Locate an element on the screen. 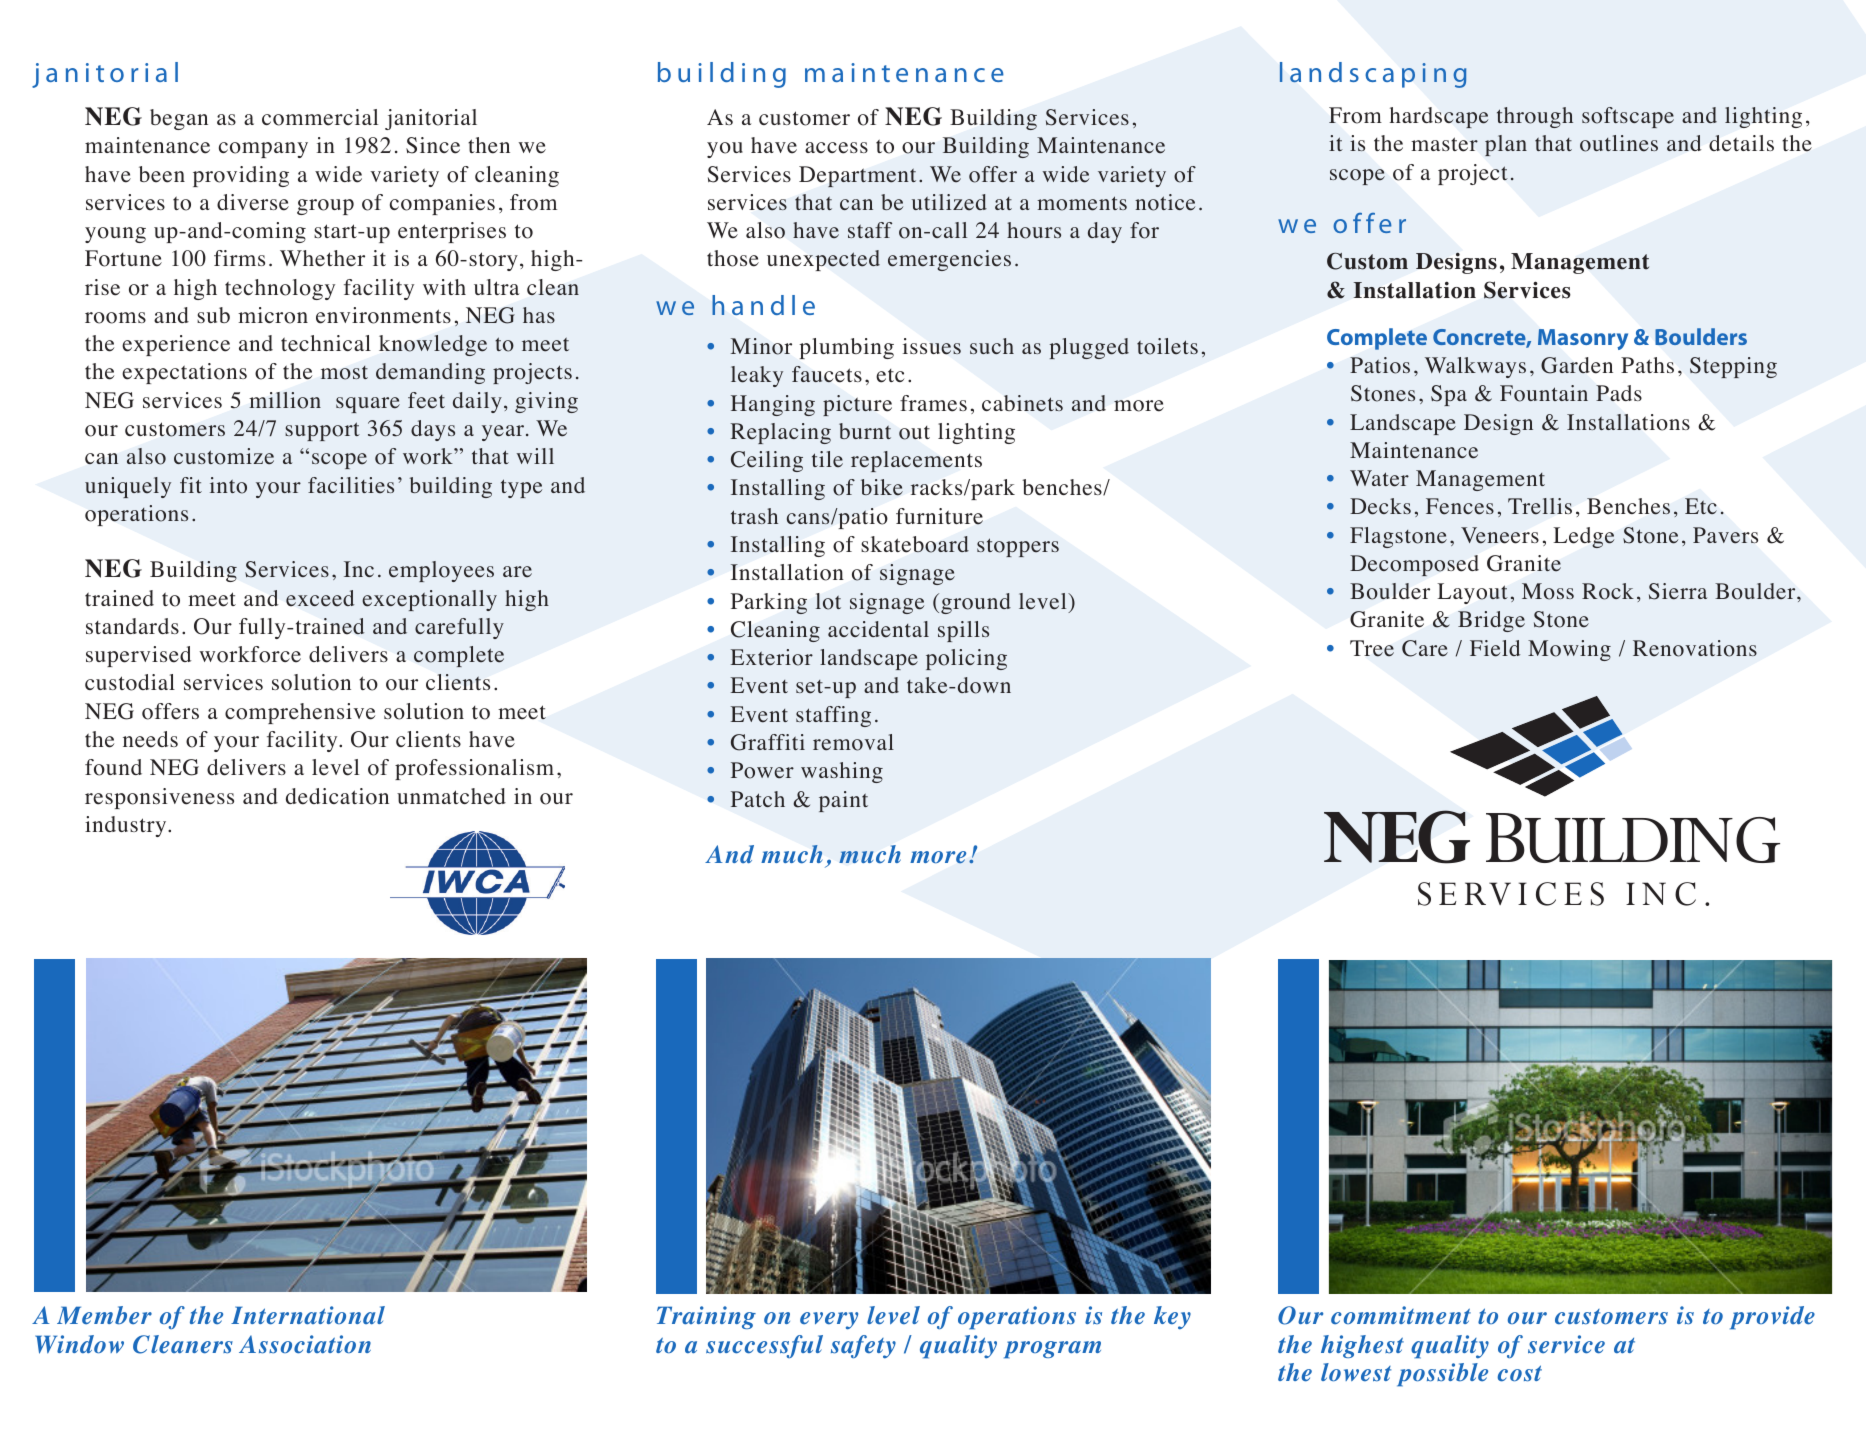 The width and height of the screenshot is (1866, 1442). removal is located at coordinates (853, 742).
